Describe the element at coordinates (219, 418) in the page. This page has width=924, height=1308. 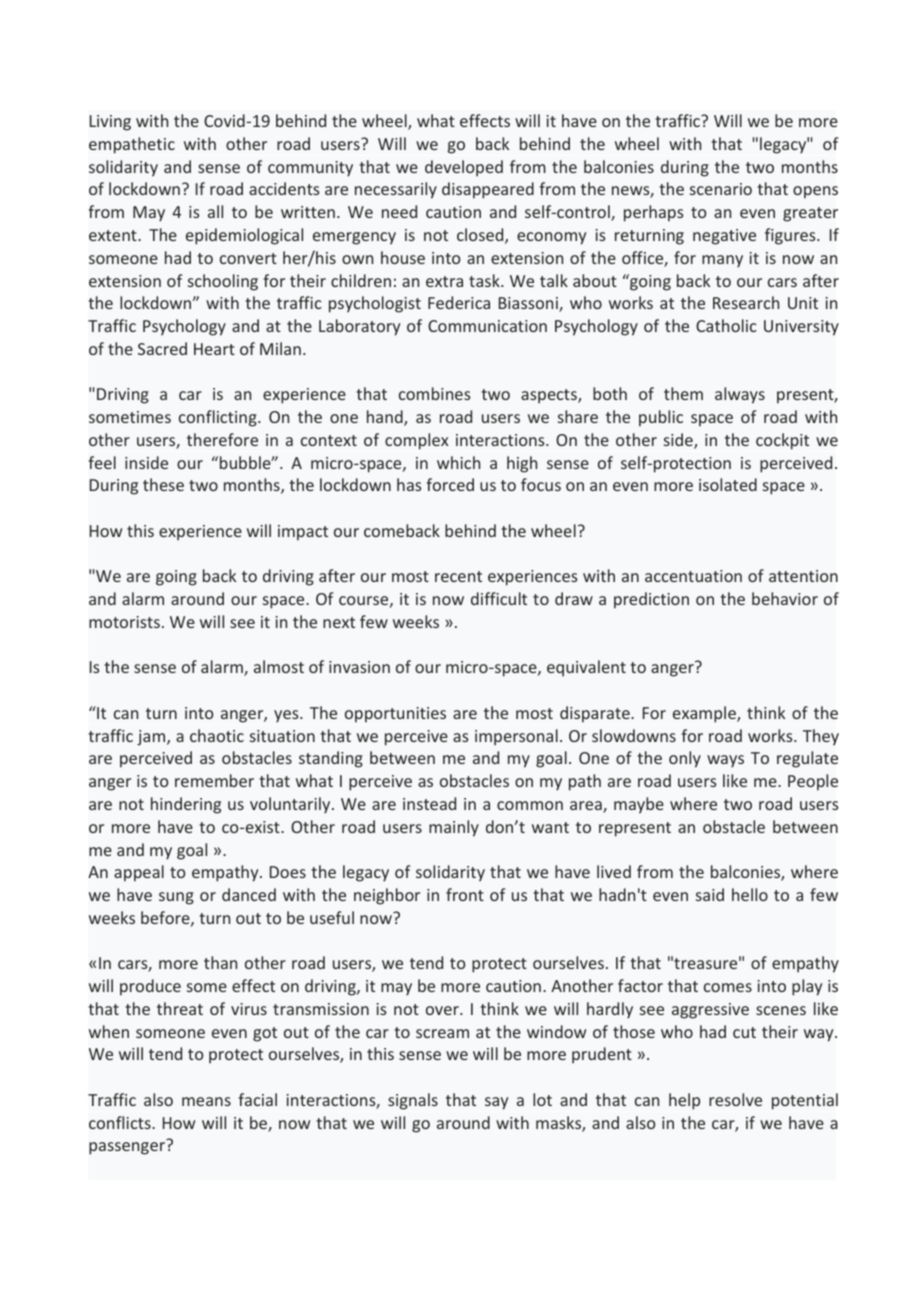
I see `conflicting` at that location.
